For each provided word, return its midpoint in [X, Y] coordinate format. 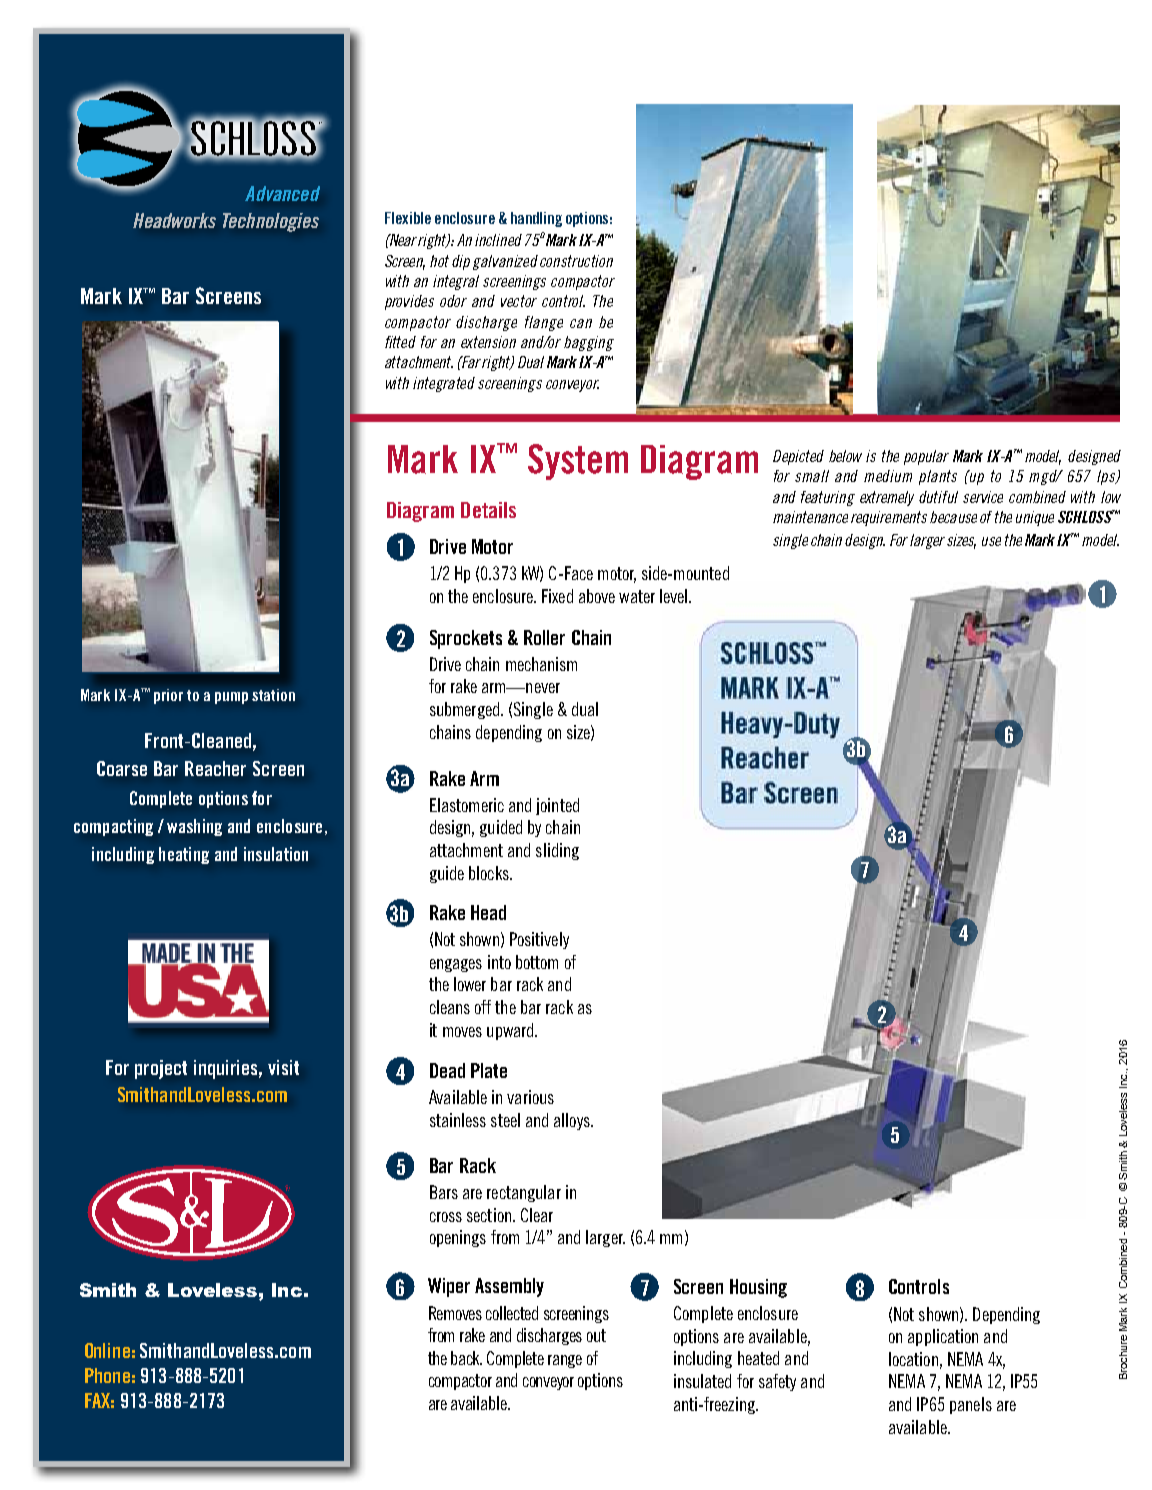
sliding [557, 851]
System [578, 462]
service [983, 497]
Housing [758, 1288]
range [565, 1361]
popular [926, 457]
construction [576, 261]
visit [283, 1067]
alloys [573, 1121]
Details [488, 510]
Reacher [215, 768]
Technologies [271, 222]
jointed [557, 806]
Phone [107, 1375]
